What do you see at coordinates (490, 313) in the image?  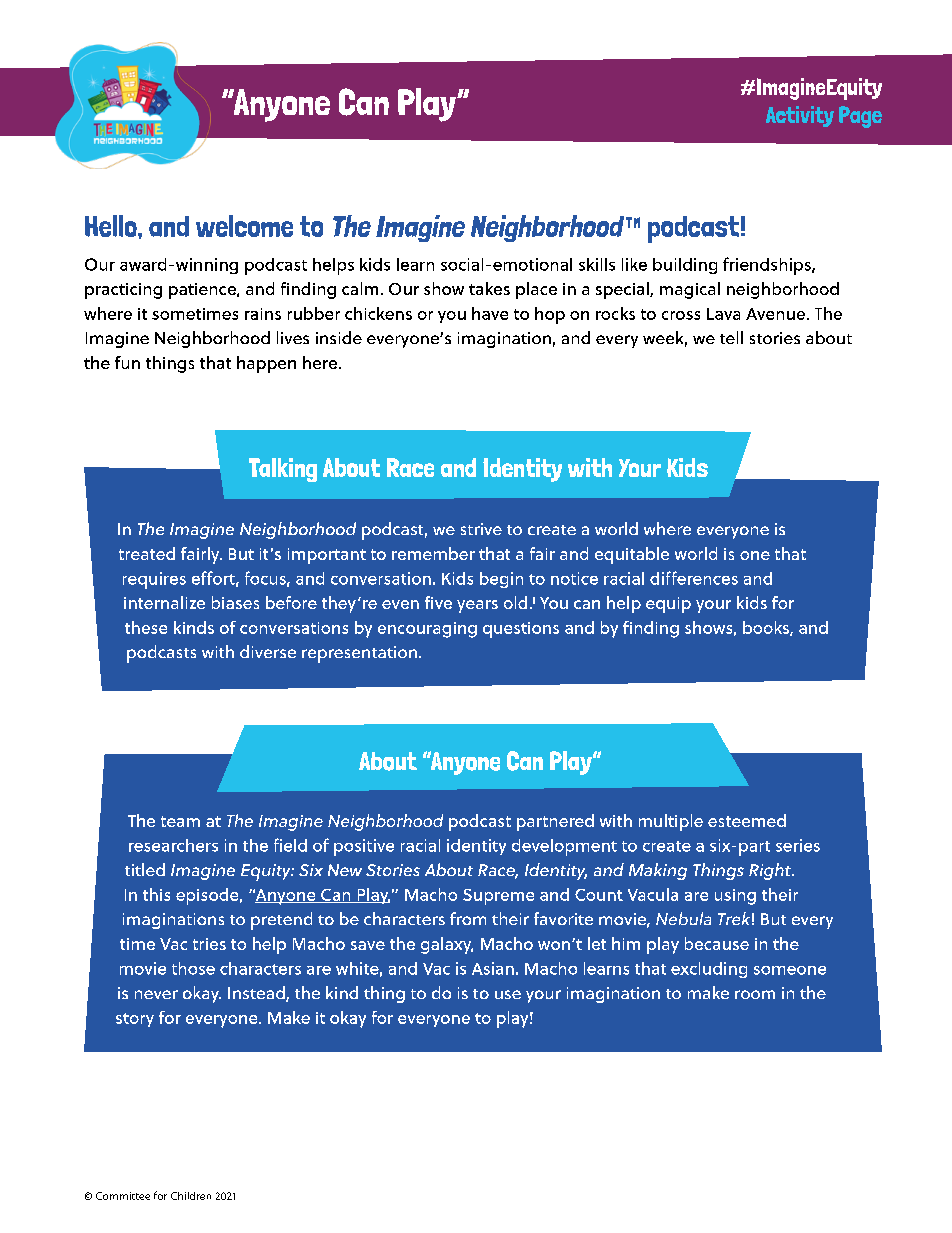 I see `have` at bounding box center [490, 313].
